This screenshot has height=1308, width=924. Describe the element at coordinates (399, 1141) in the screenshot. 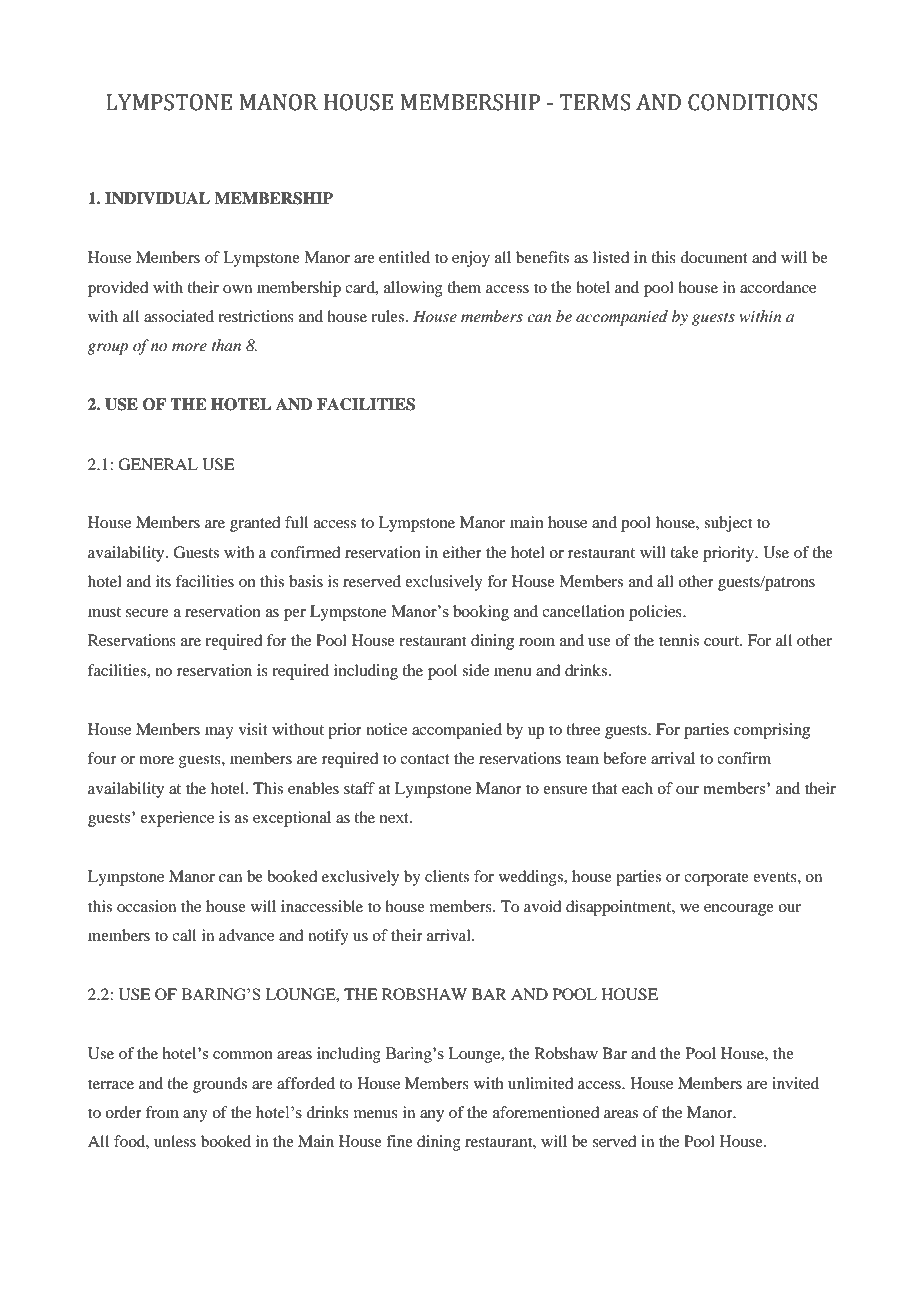

I see `fine` at that location.
